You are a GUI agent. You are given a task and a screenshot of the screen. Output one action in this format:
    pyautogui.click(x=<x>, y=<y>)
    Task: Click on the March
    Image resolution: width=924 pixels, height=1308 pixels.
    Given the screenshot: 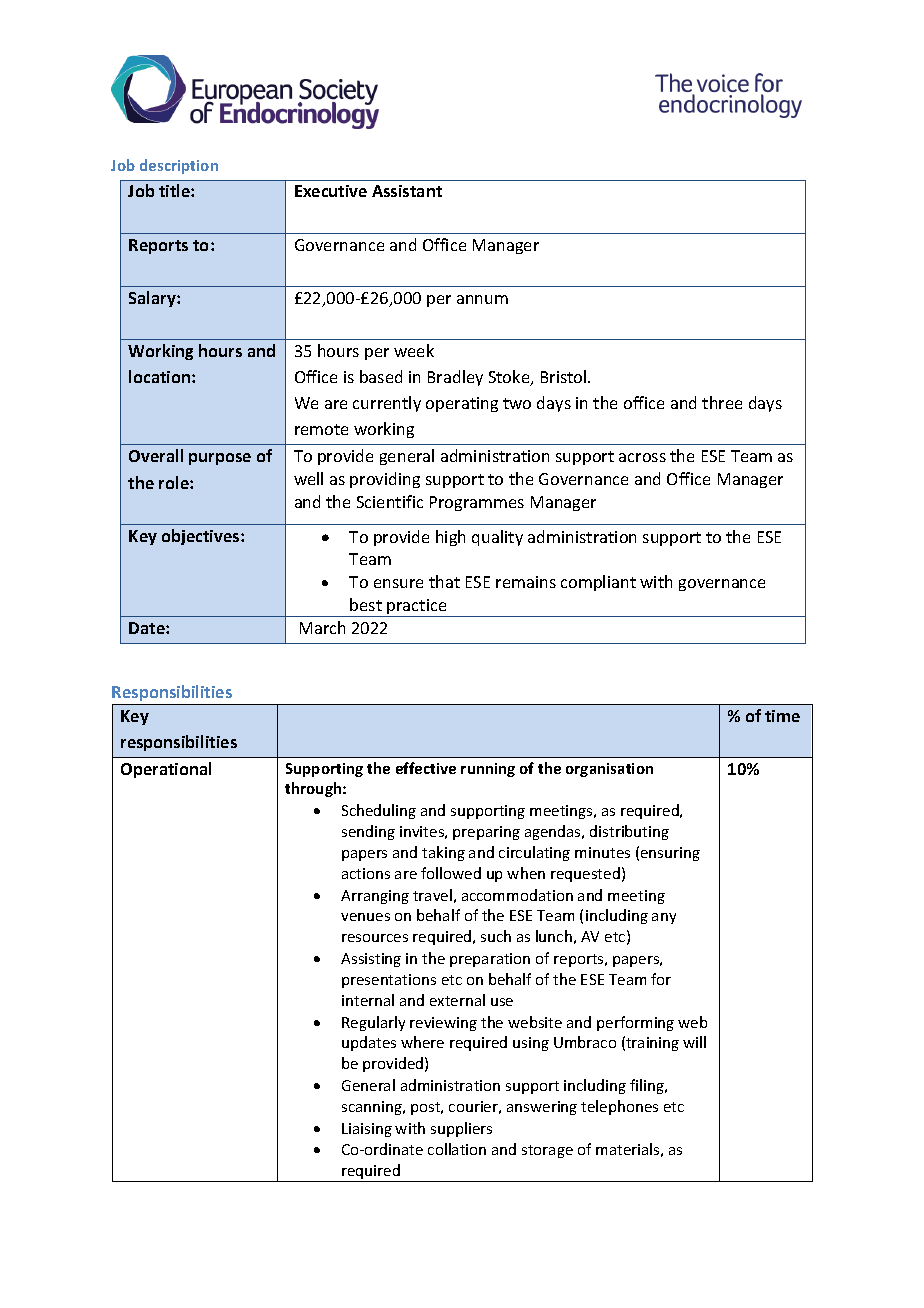 What is the action you would take?
    pyautogui.click(x=322, y=627)
